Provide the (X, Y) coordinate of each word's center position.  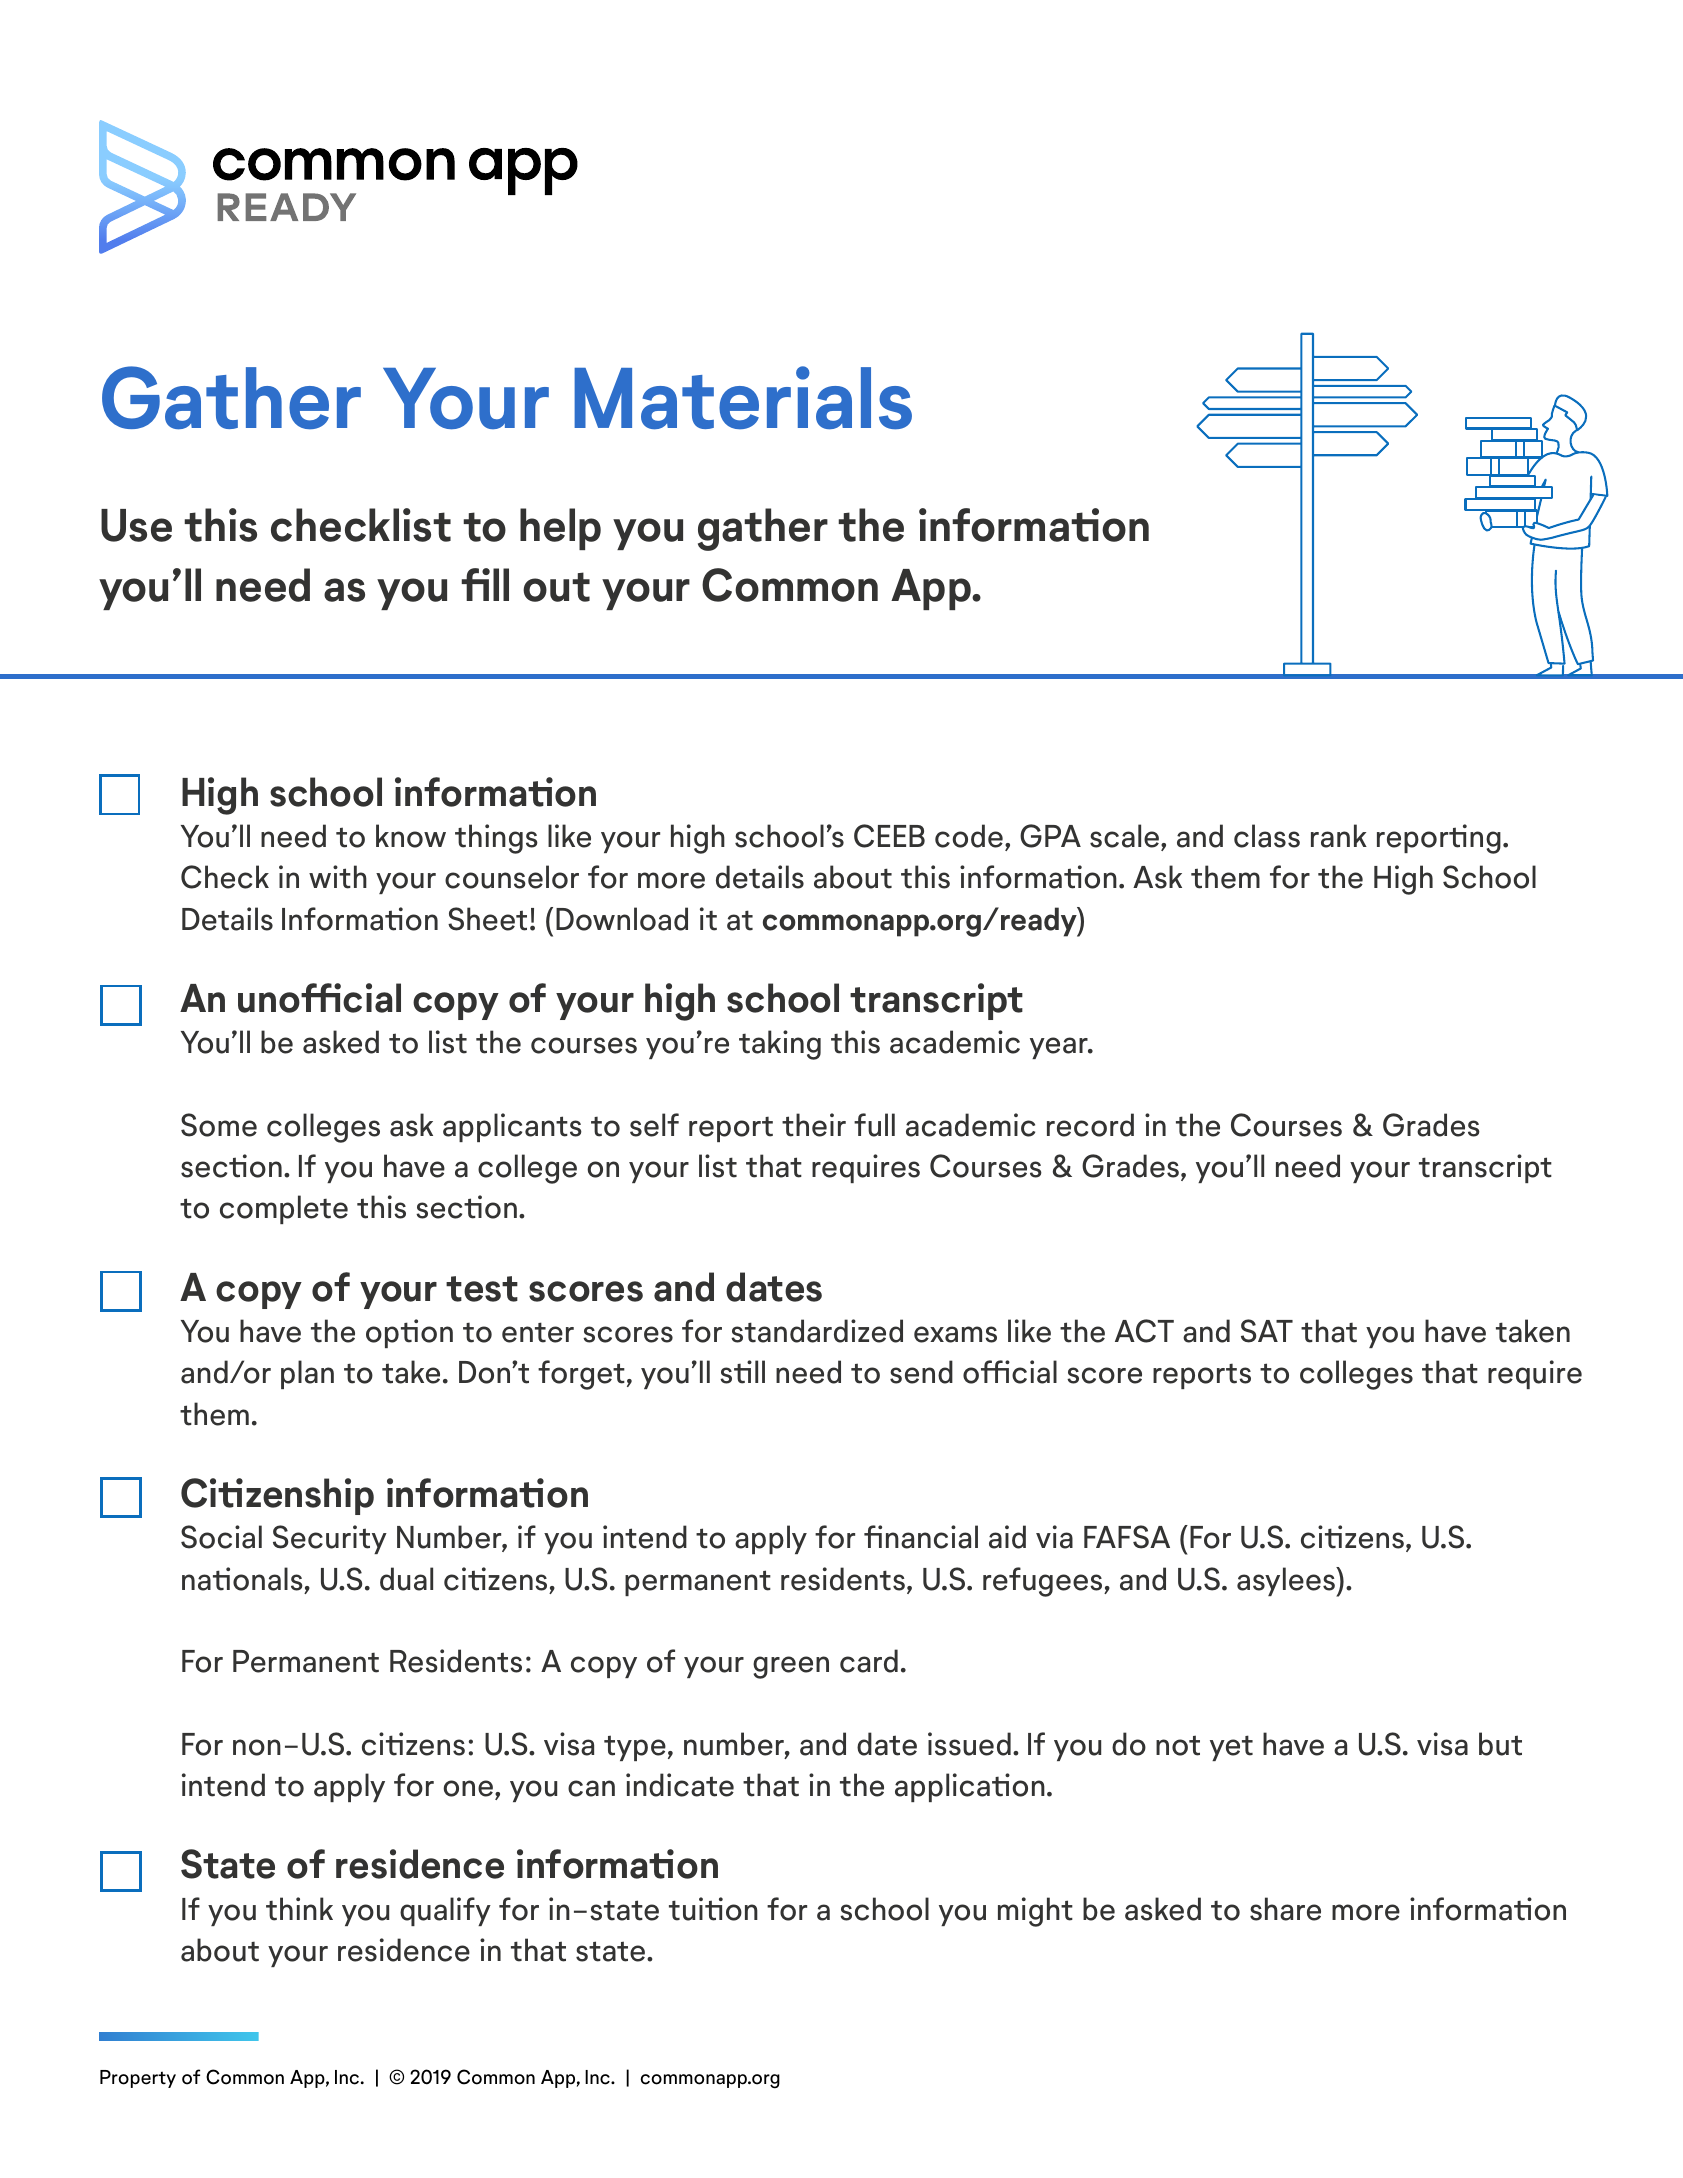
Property (138, 2079)
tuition (713, 1909)
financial (921, 1537)
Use (136, 525)
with (338, 877)
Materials (743, 398)
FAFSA (1127, 1537)
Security (330, 1539)
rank (1339, 836)
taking (780, 1045)
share (1285, 1909)
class (1267, 836)
